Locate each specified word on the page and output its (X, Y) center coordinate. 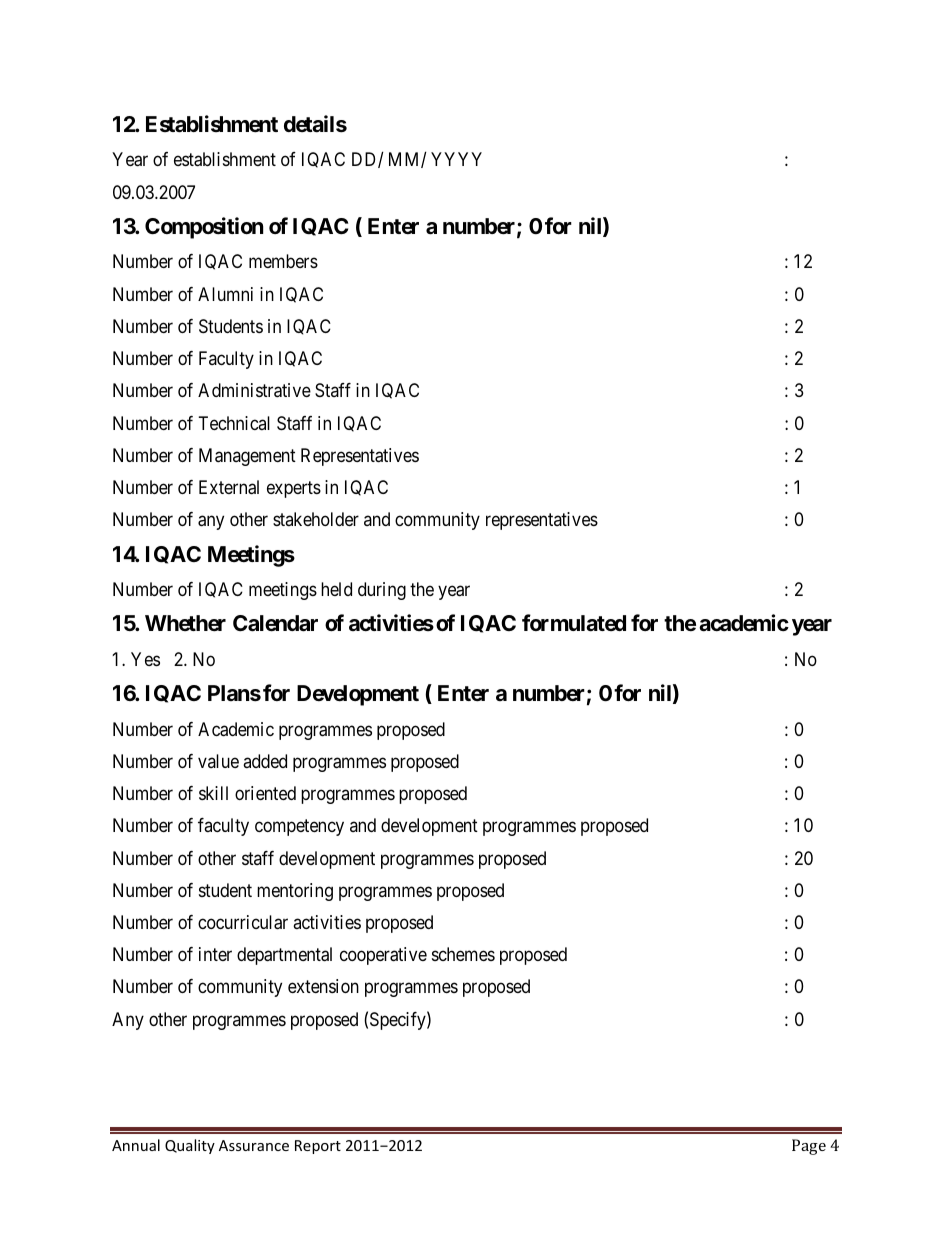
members (283, 261)
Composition (204, 228)
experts (294, 489)
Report (318, 1147)
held (336, 589)
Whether (185, 623)
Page (809, 1147)
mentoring (295, 892)
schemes (463, 954)
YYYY (456, 159)
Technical (234, 423)
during (382, 591)
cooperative (383, 956)
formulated (574, 623)
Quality (190, 1146)
